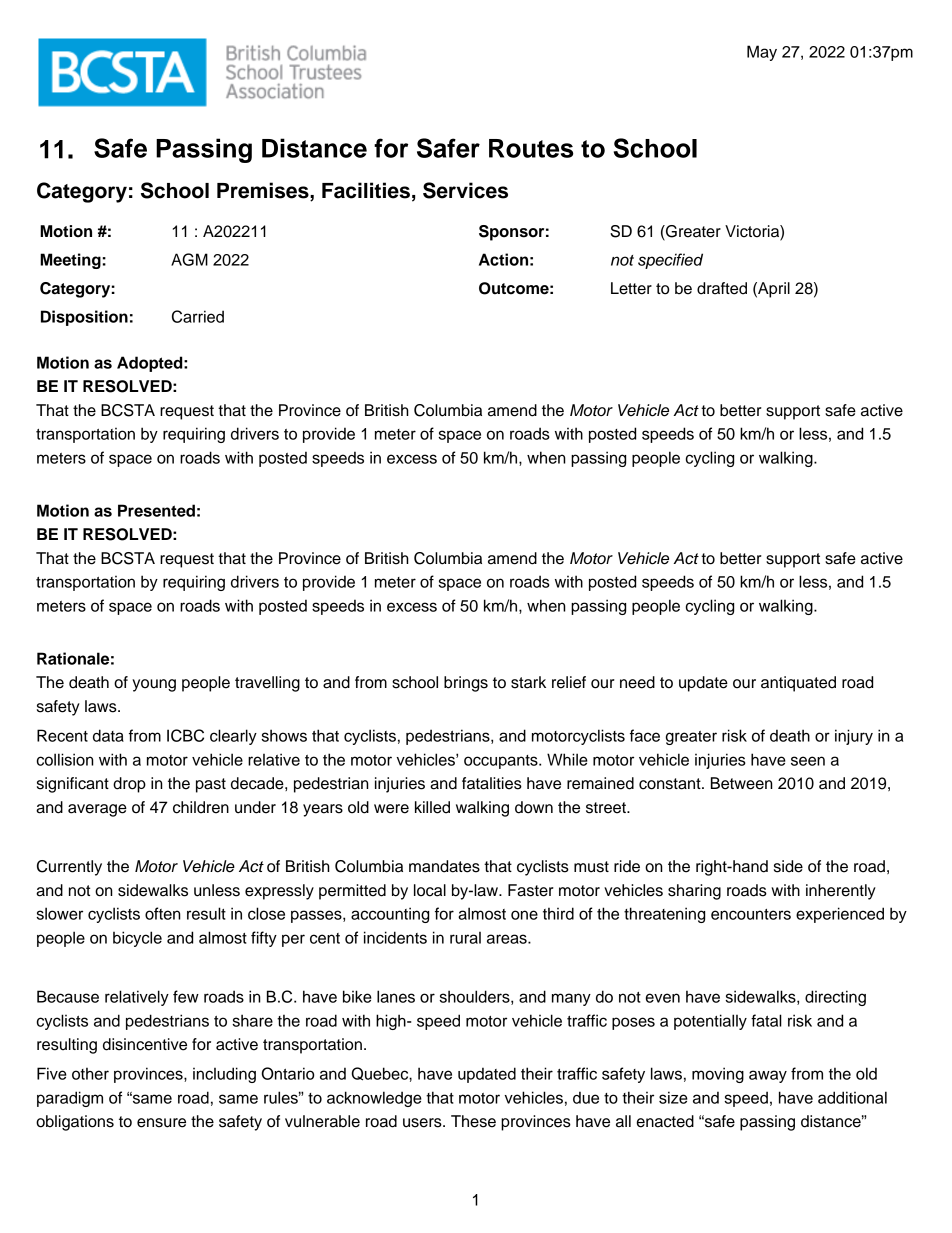 The height and width of the image is (1233, 952). Describe the element at coordinates (466, 684) in the image. I see `brings` at that location.
